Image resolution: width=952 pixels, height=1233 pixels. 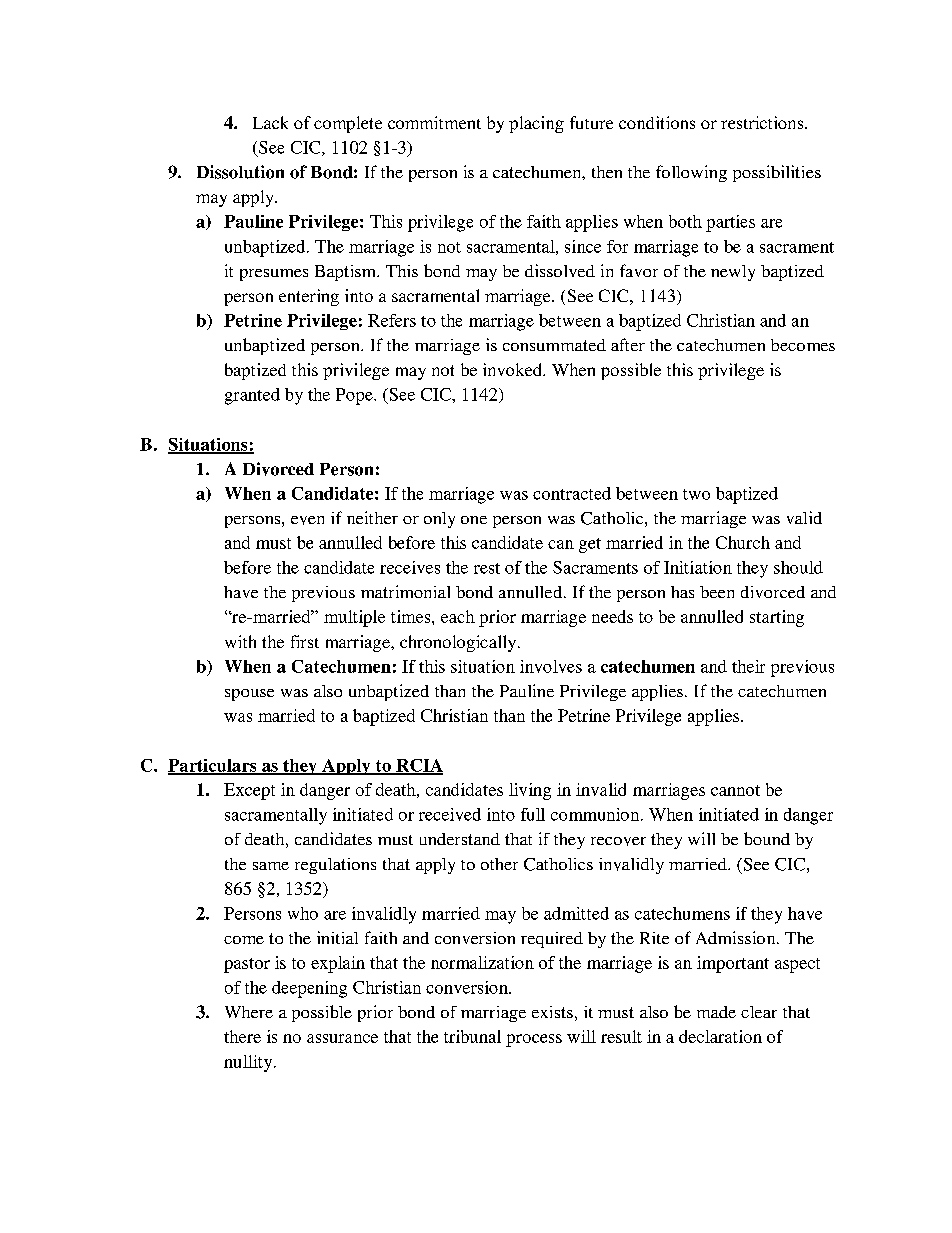 What do you see at coordinates (252, 396) in the screenshot?
I see `granted` at bounding box center [252, 396].
